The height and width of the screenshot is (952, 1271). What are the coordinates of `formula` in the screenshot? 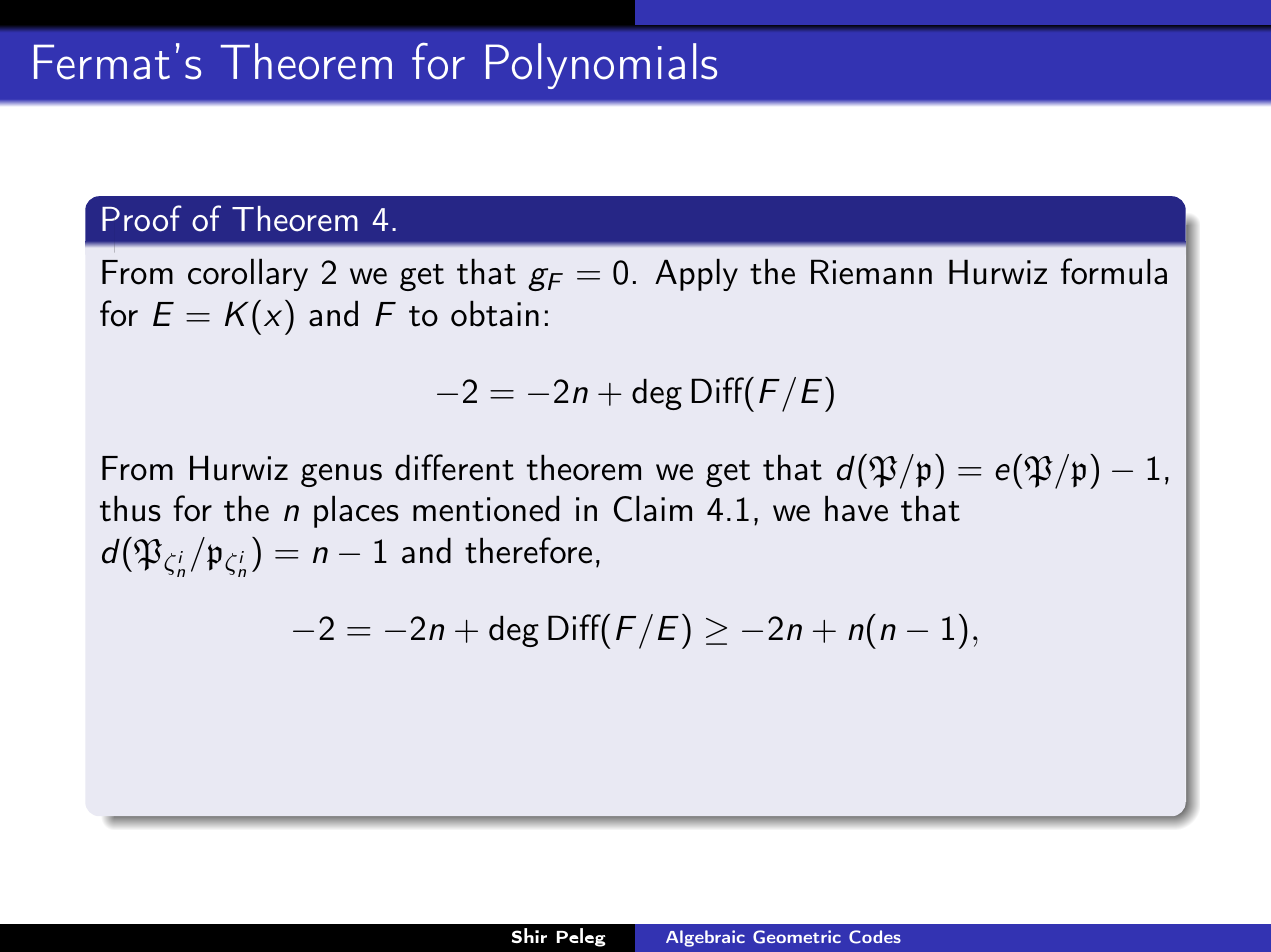 It's located at (1114, 271).
